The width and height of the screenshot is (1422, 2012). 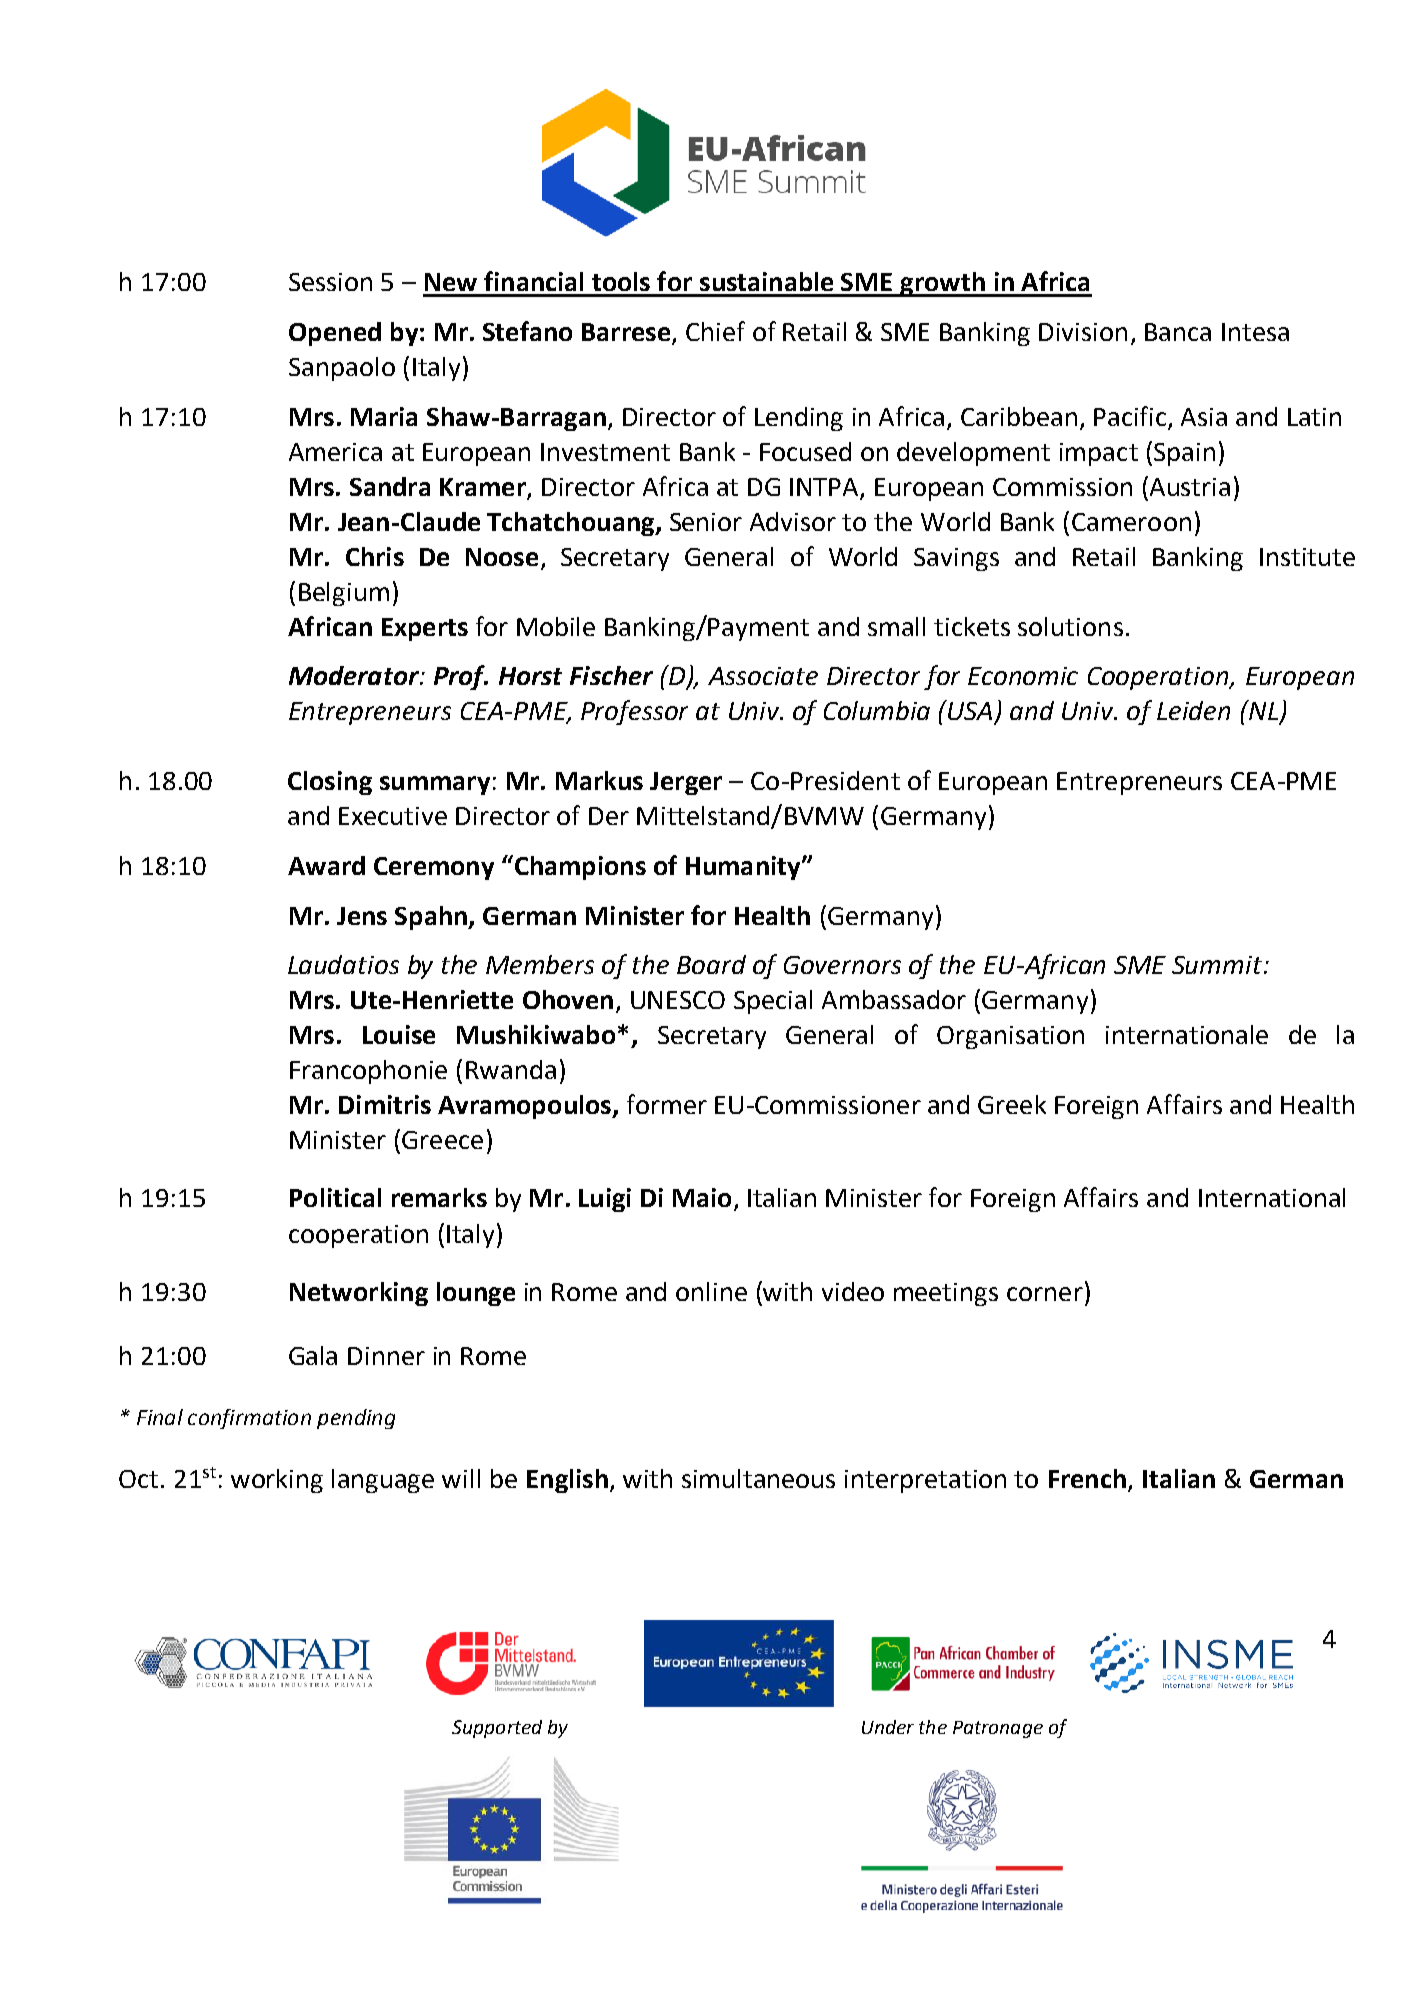 I want to click on corner, so click(x=1045, y=1294).
